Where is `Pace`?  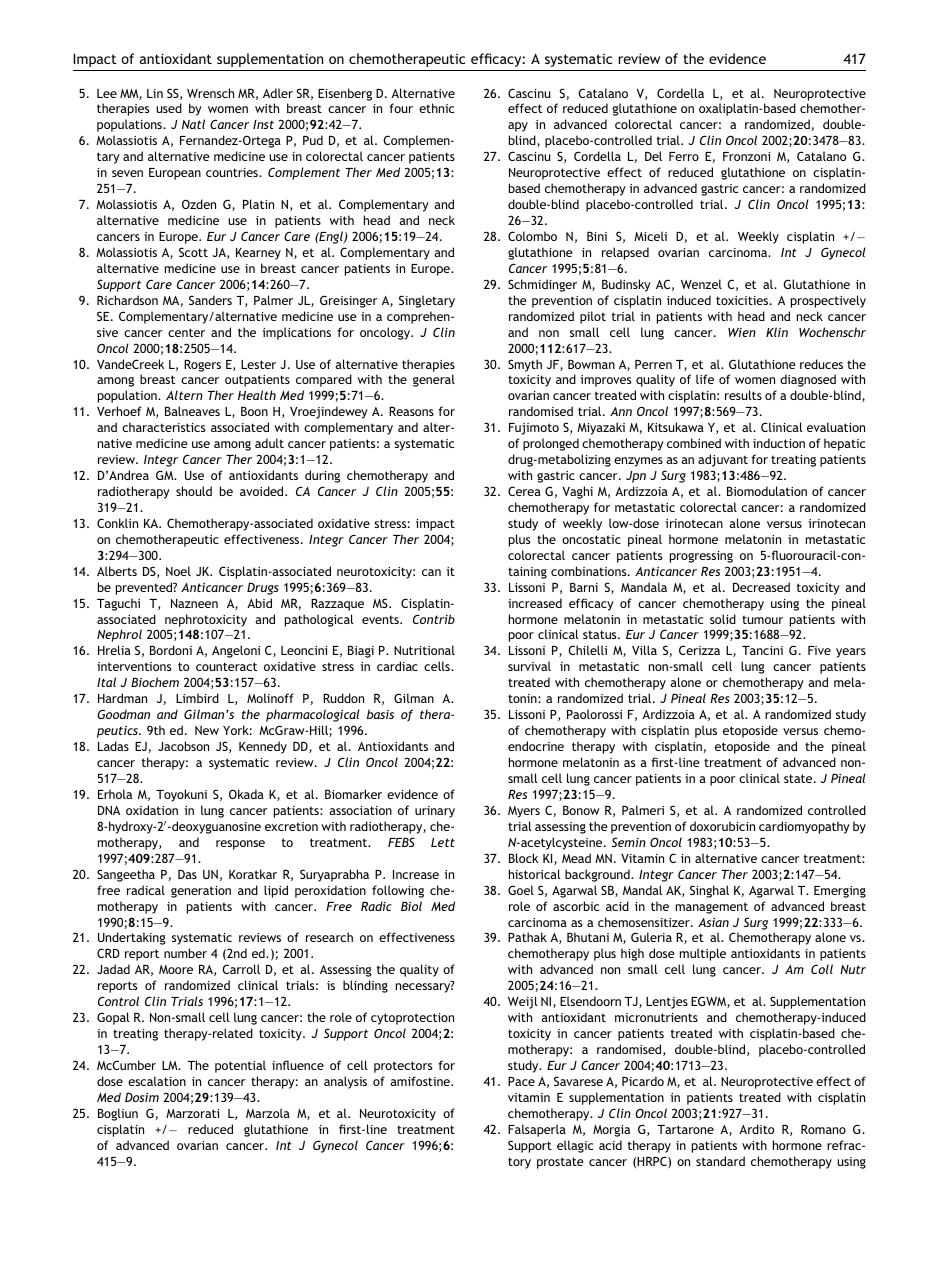 Pace is located at coordinates (521, 1081).
